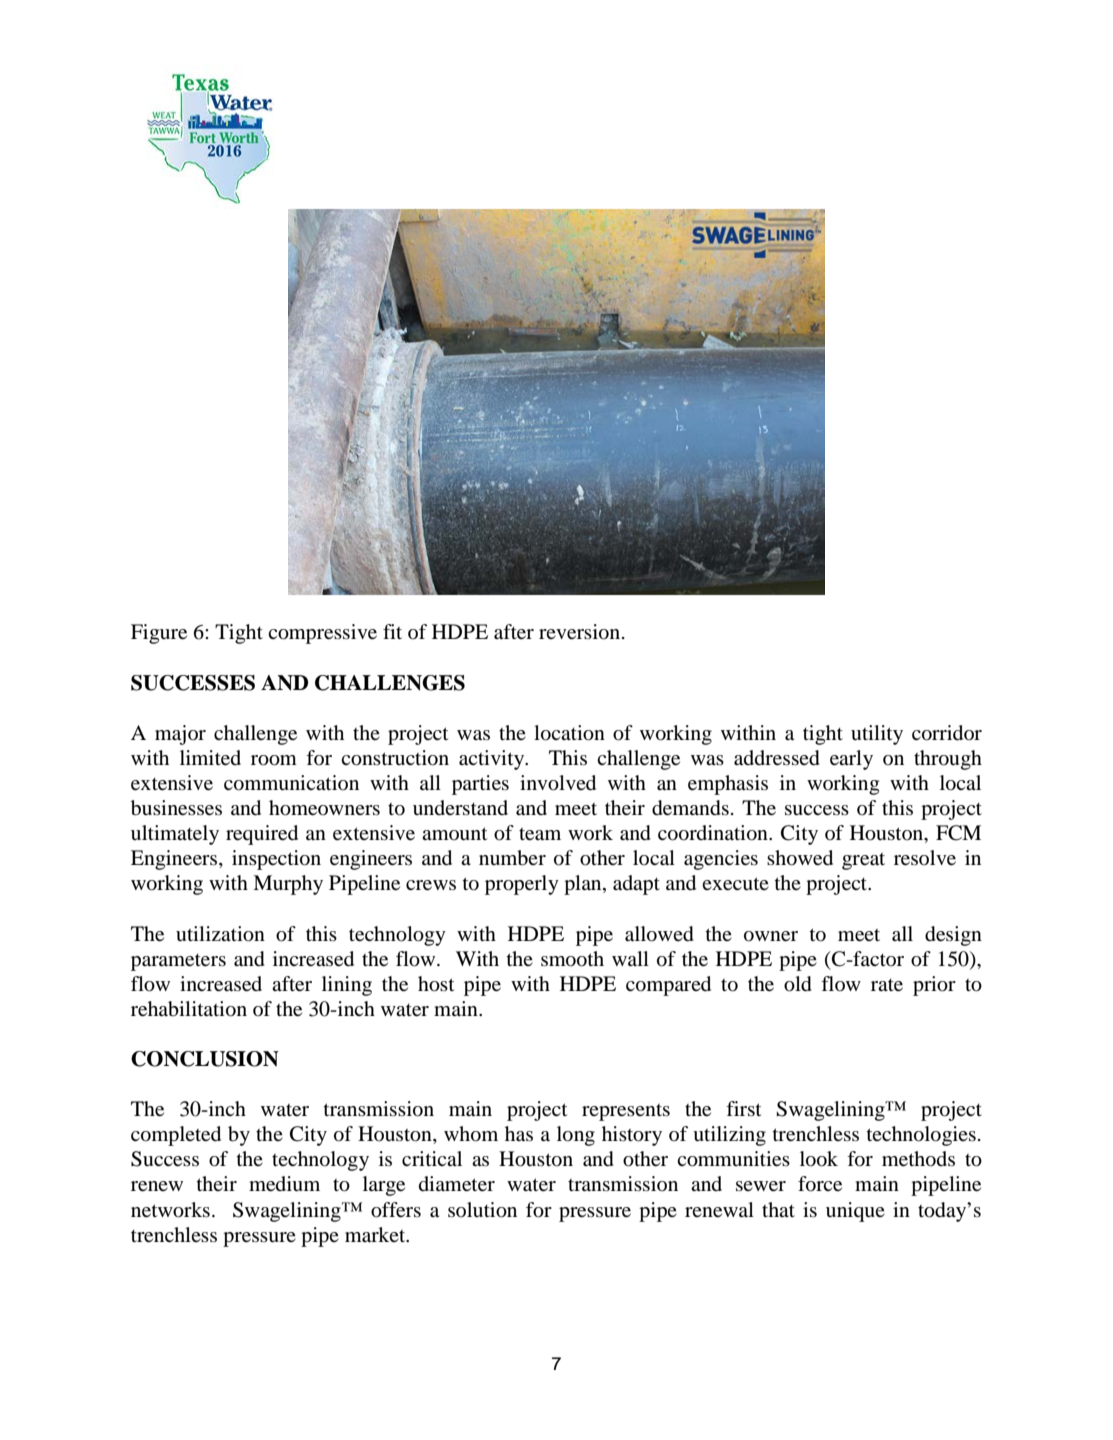  What do you see at coordinates (581, 632) in the document?
I see `reversion` at bounding box center [581, 632].
